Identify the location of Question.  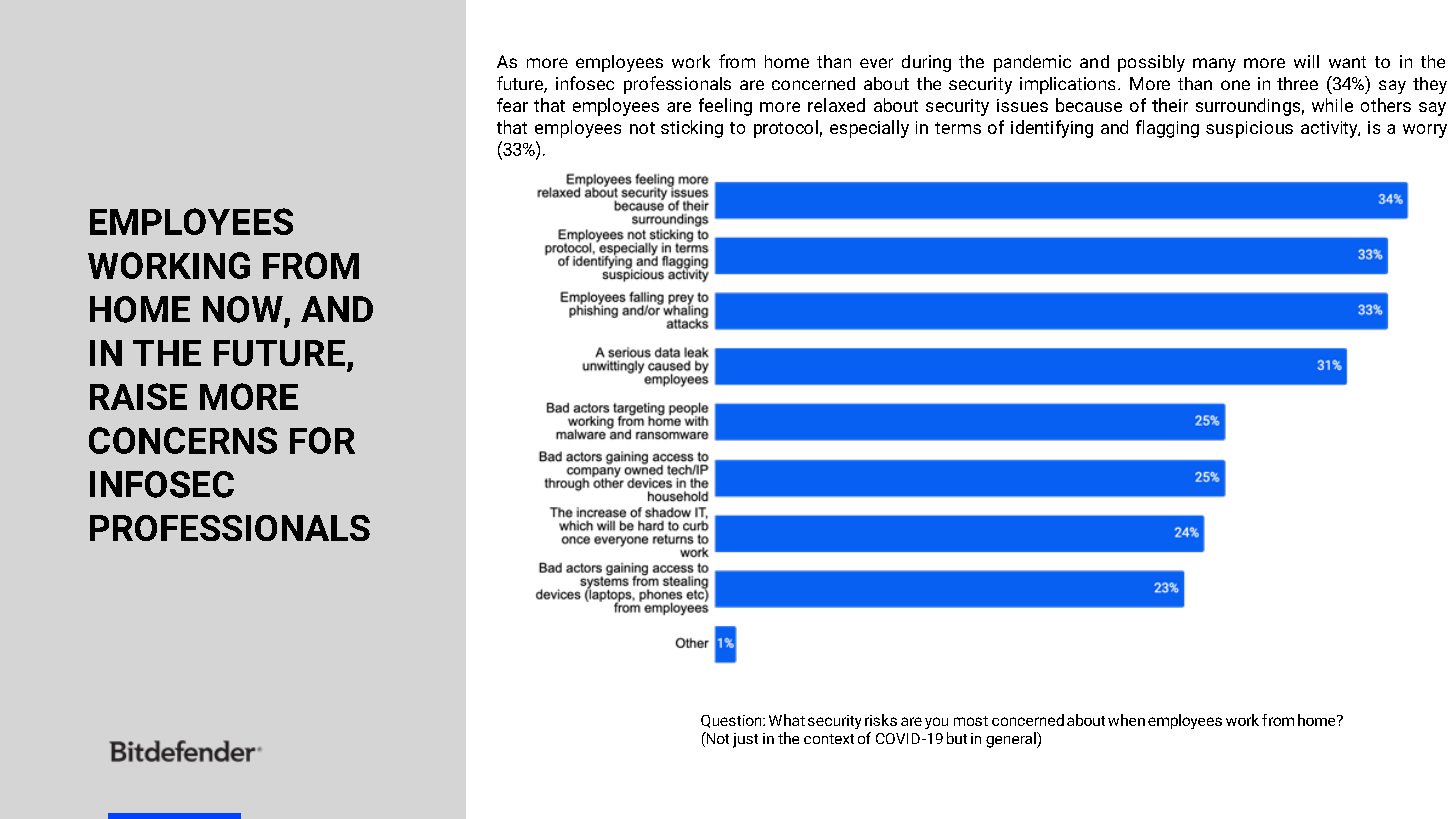
(732, 721).
